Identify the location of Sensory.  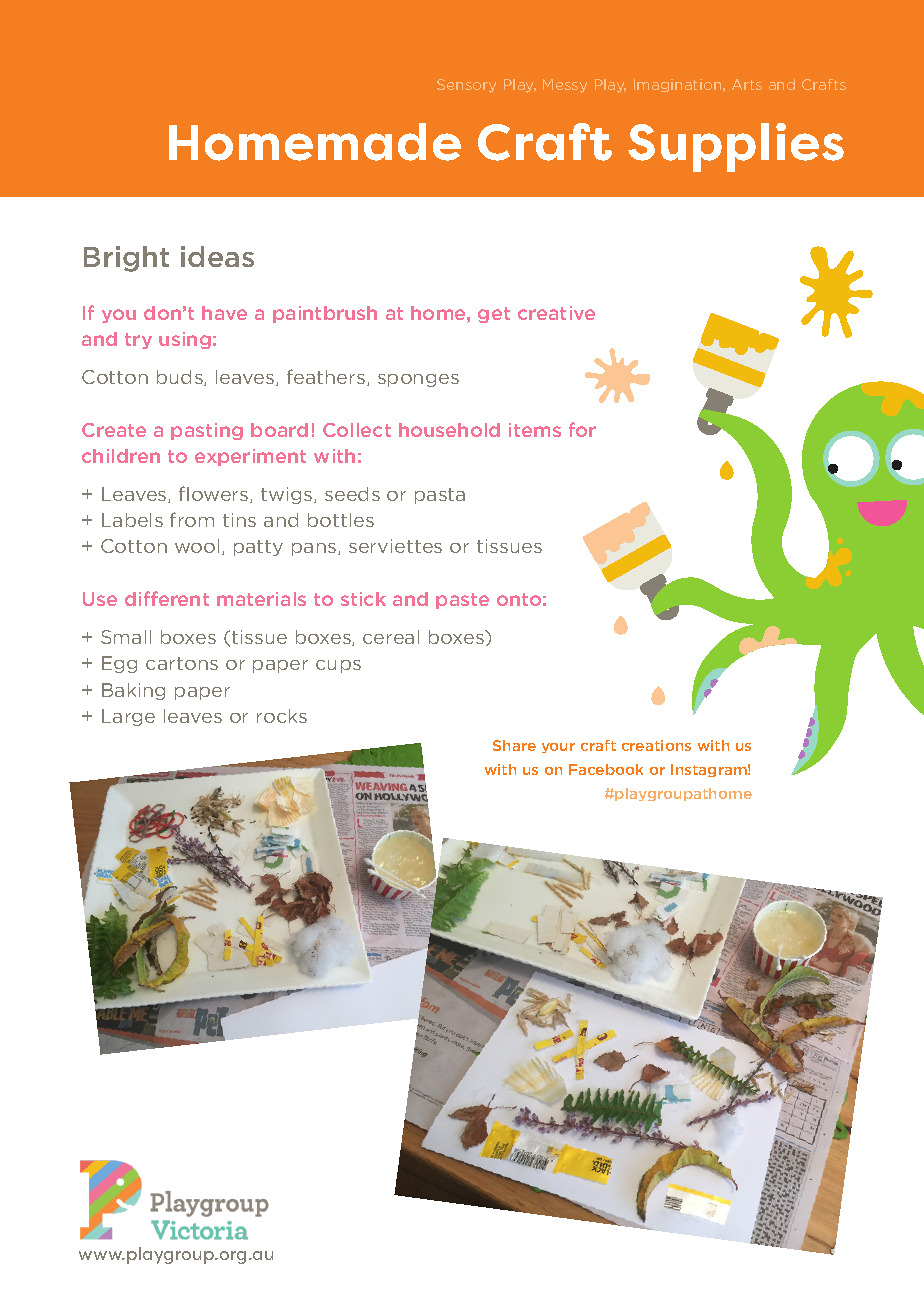
(466, 86).
